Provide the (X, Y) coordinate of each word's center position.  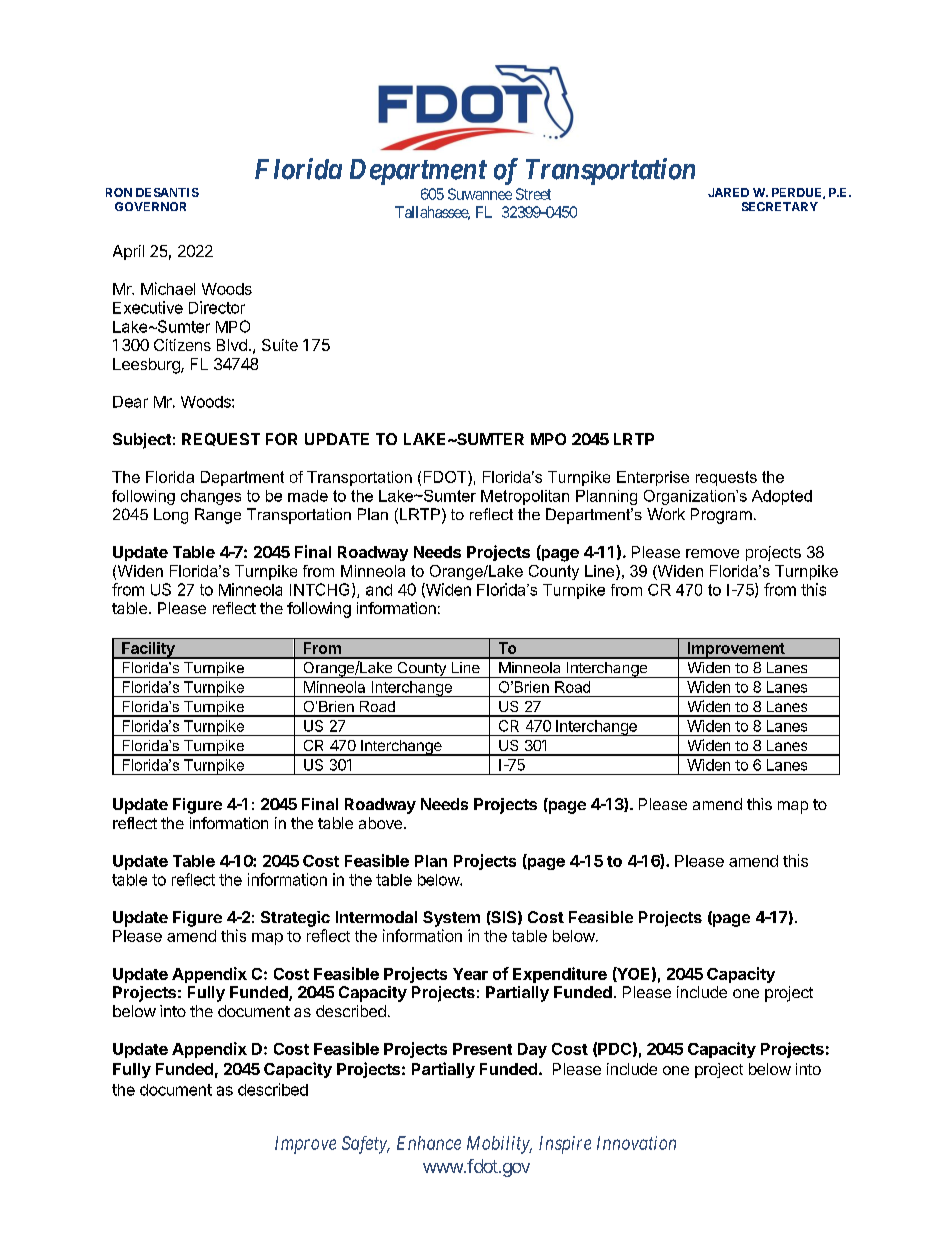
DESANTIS (167, 192)
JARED (728, 192)
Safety (365, 1145)
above (380, 823)
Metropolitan (525, 497)
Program (721, 516)
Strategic (295, 919)
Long (171, 516)
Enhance (429, 1143)
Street (533, 194)
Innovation (636, 1143)
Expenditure (560, 975)
